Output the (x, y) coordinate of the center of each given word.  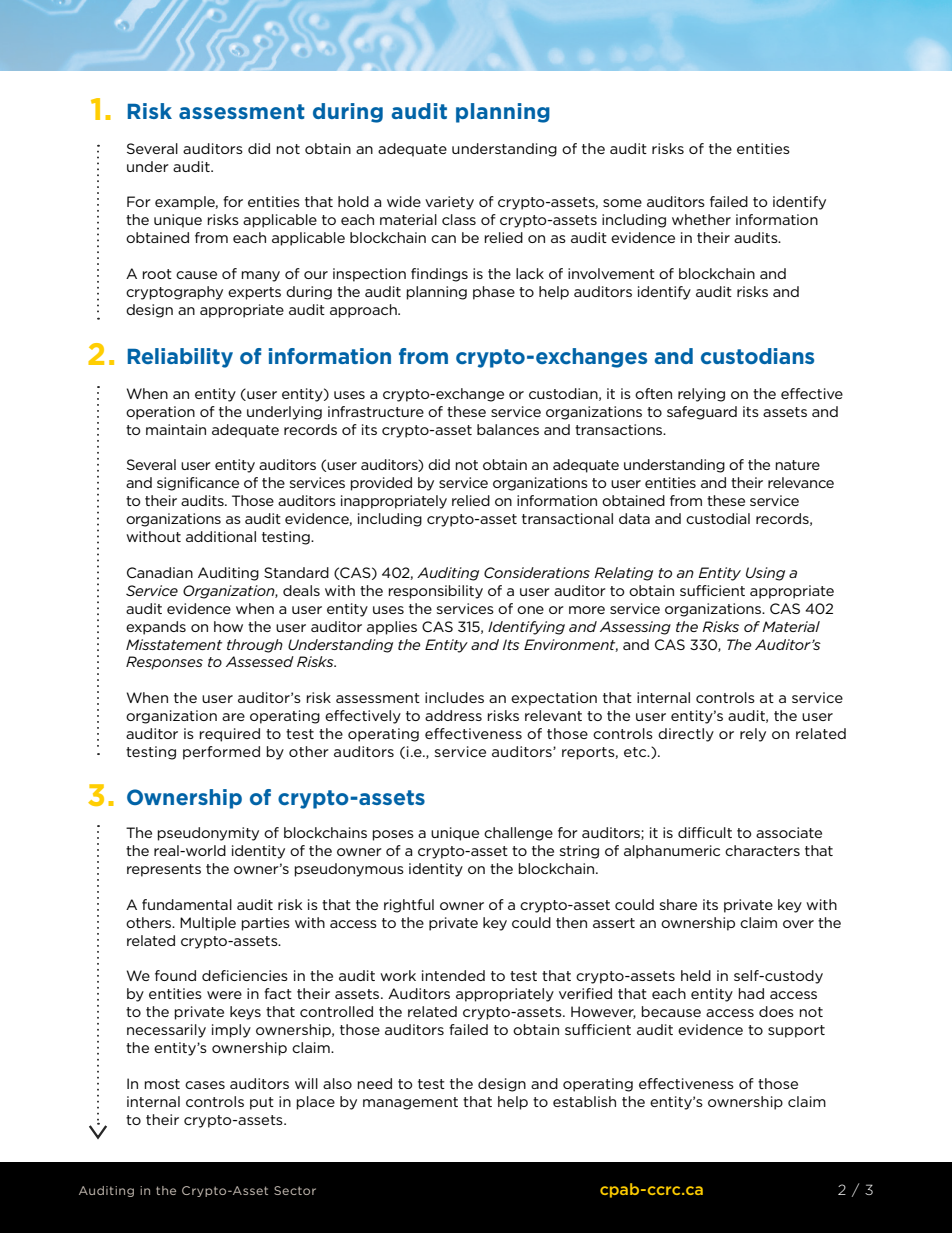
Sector (295, 1190)
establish (584, 1101)
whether (701, 219)
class (459, 219)
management (410, 1103)
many (261, 276)
